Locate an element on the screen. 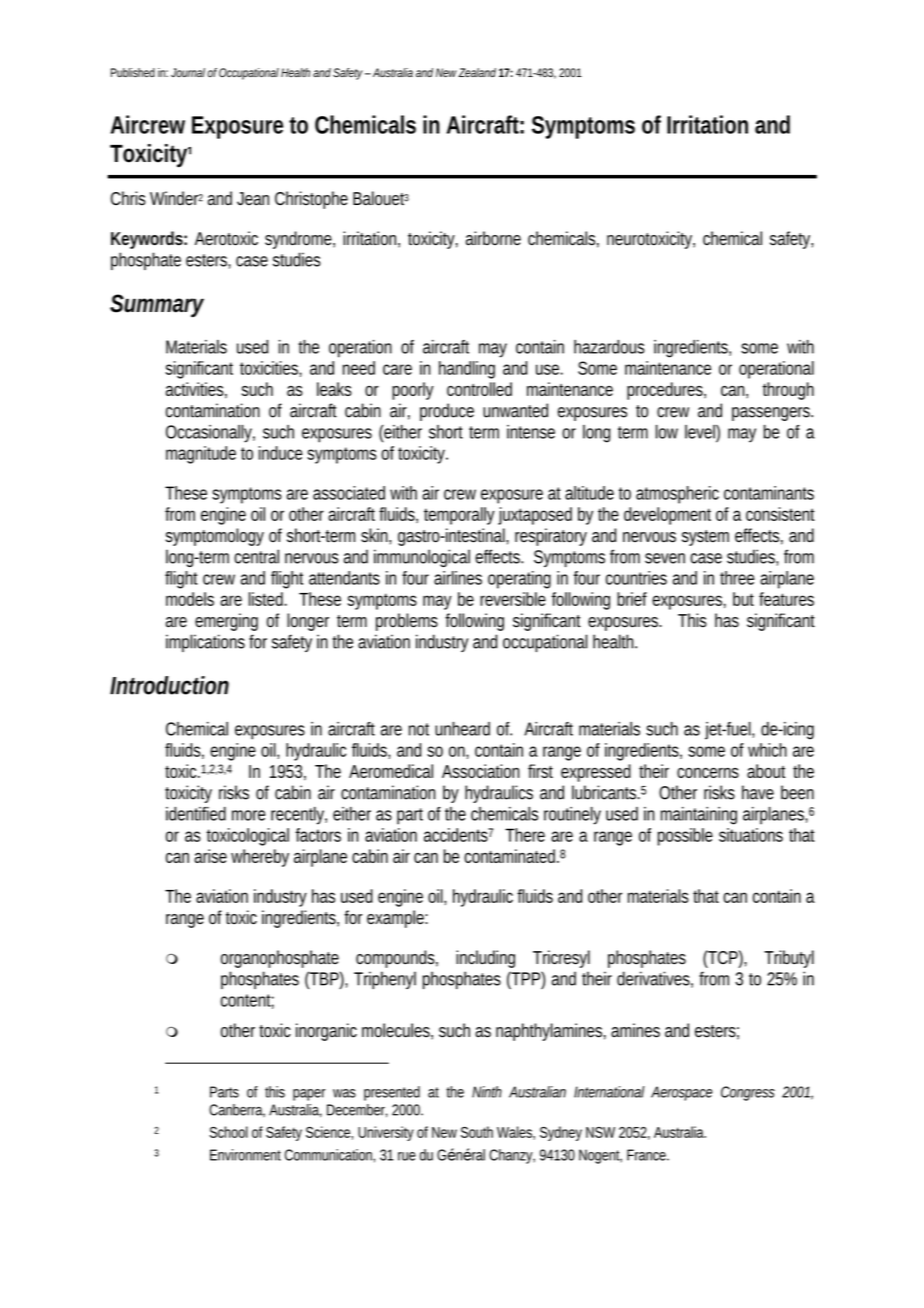 The height and width of the screenshot is (1308, 924). unheard is located at coordinates (462, 729).
